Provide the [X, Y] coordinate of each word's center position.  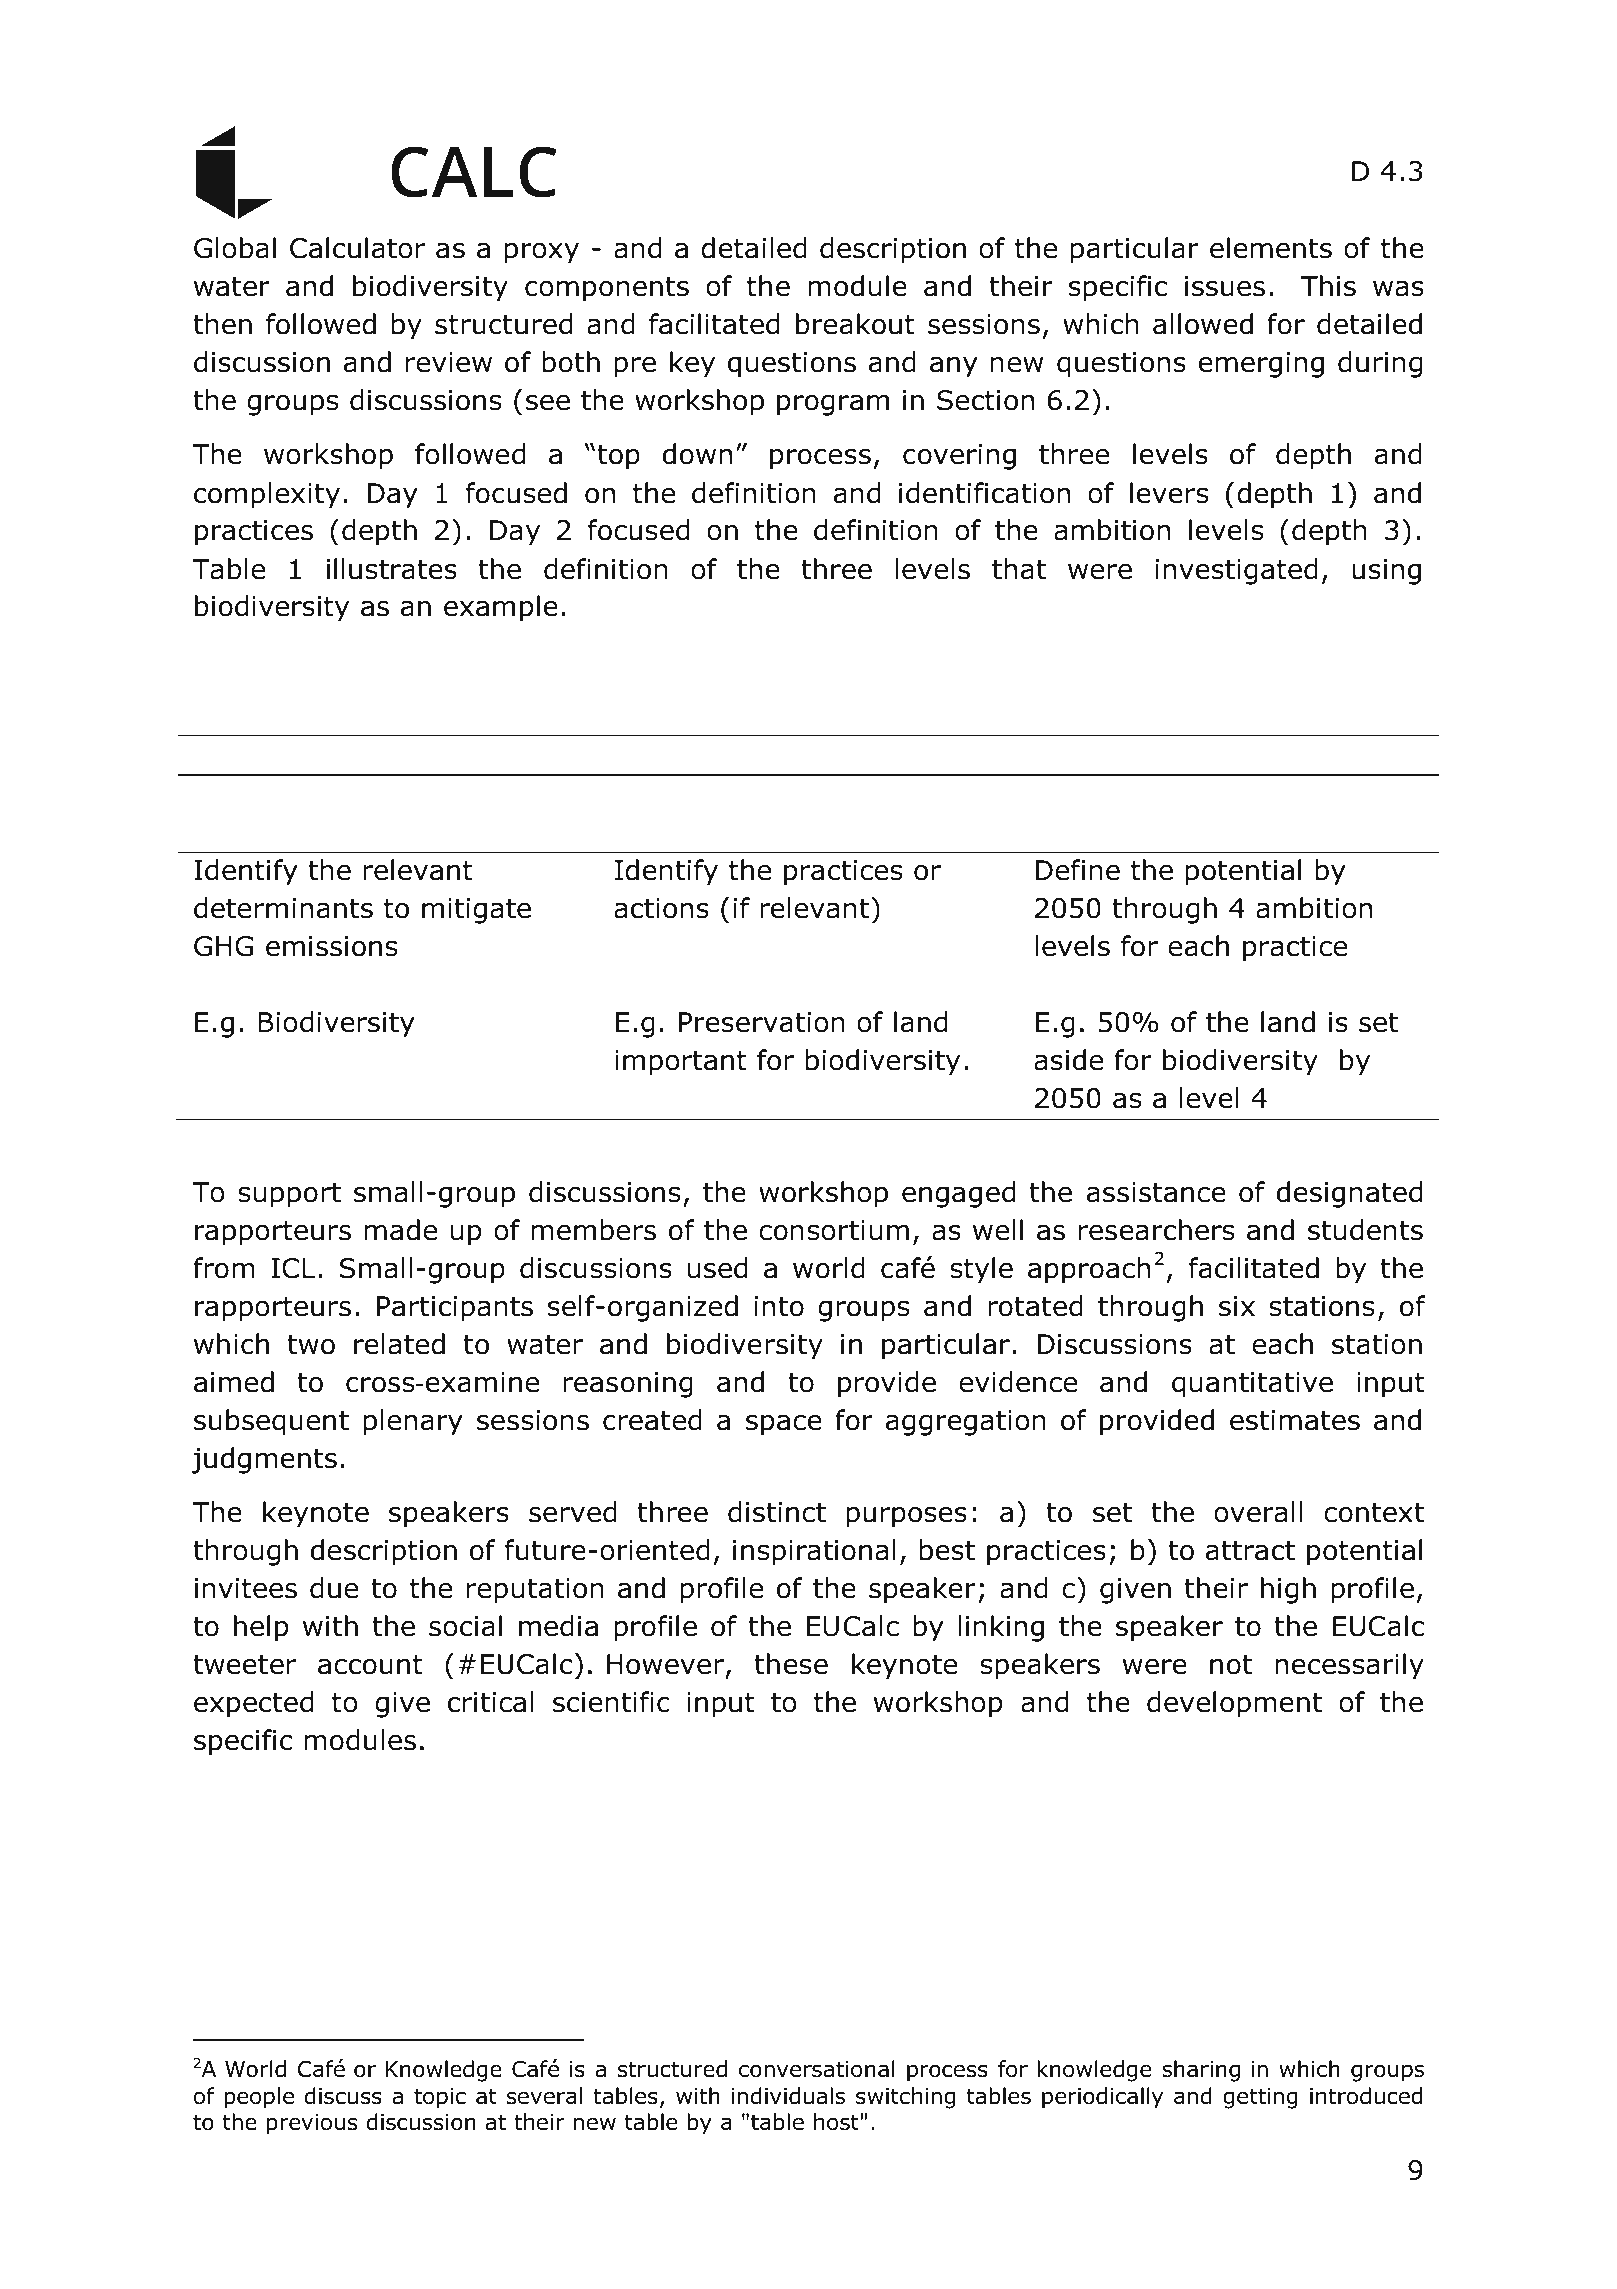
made [401, 1230]
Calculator [357, 248]
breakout [855, 324]
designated [1349, 1194]
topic [440, 2098]
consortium [834, 1230]
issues [1225, 286]
